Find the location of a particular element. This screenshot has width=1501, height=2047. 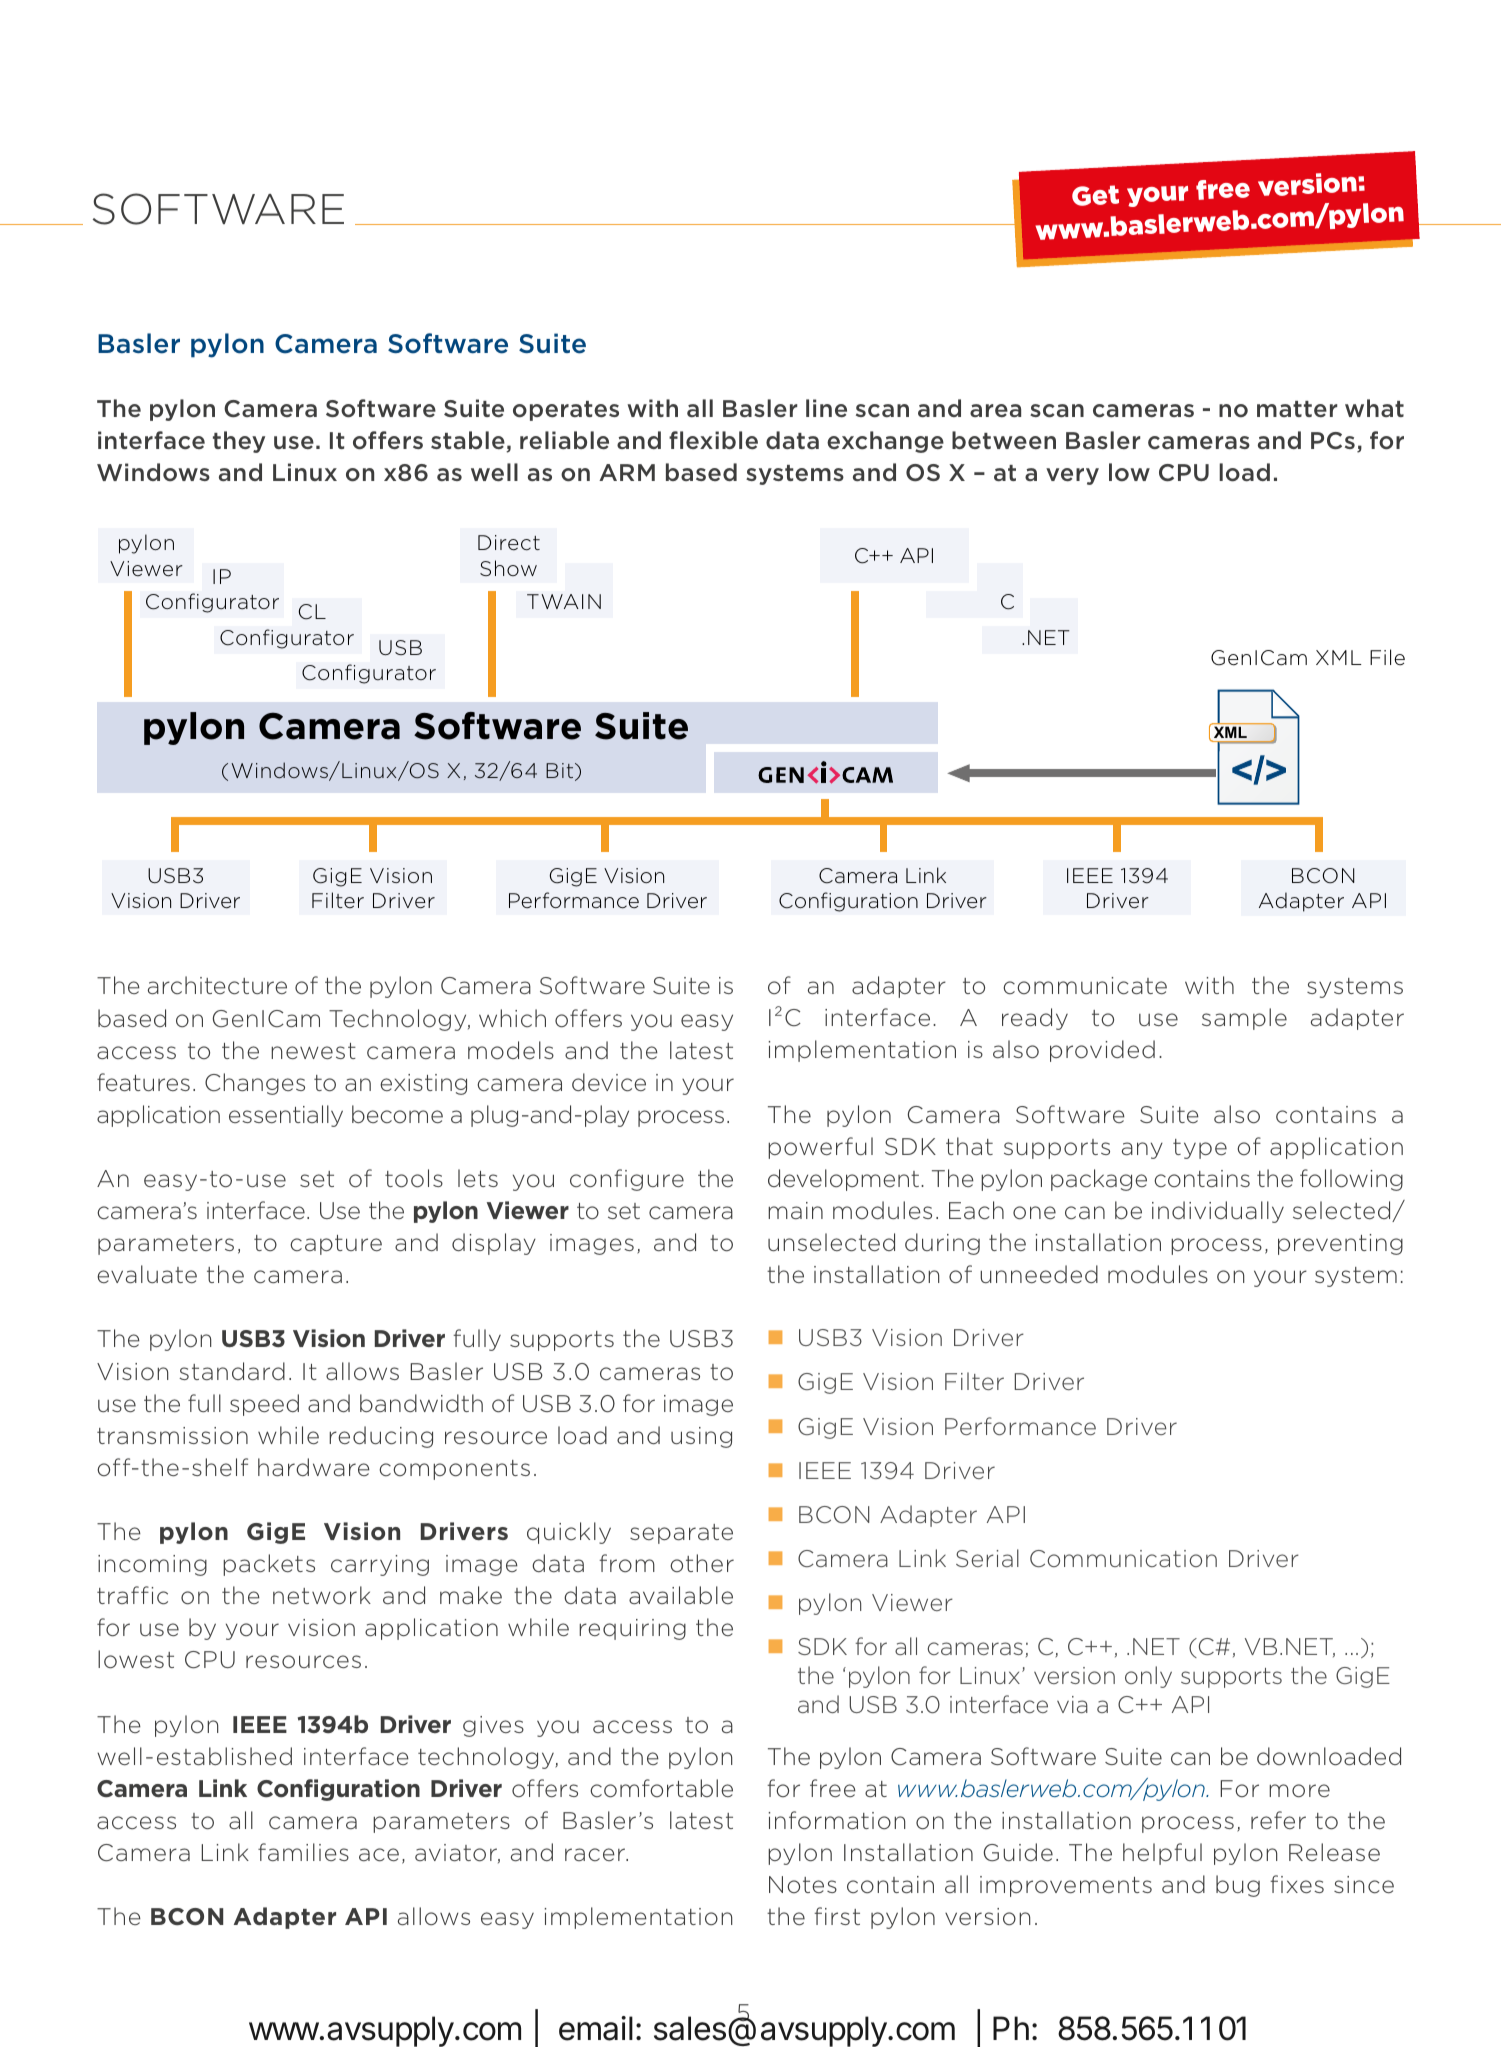

individually is located at coordinates (1218, 1212).
